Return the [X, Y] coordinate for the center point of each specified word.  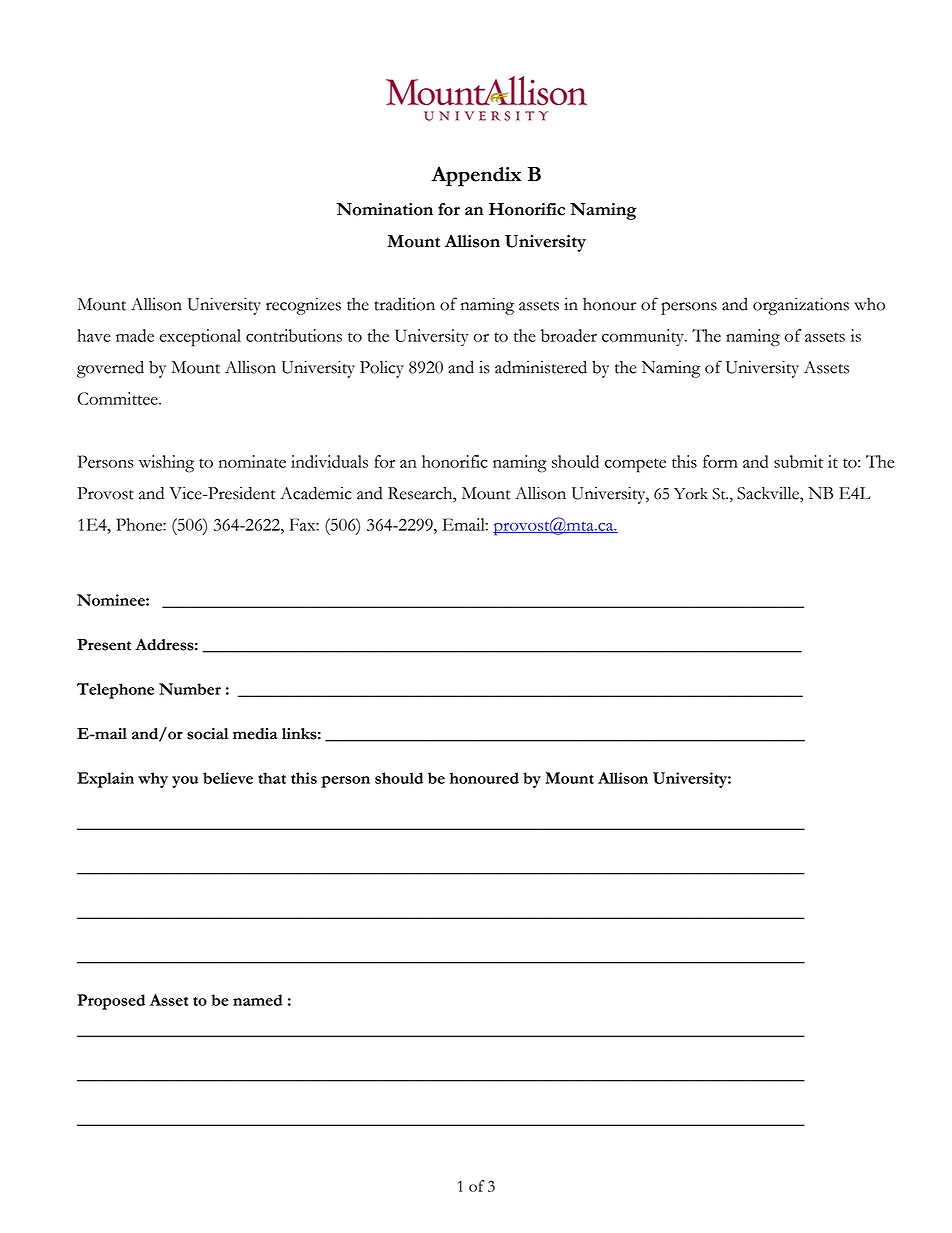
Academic [316, 493]
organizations [801, 306]
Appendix [476, 176]
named [258, 1000]
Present [104, 645]
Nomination [384, 209]
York [691, 494]
